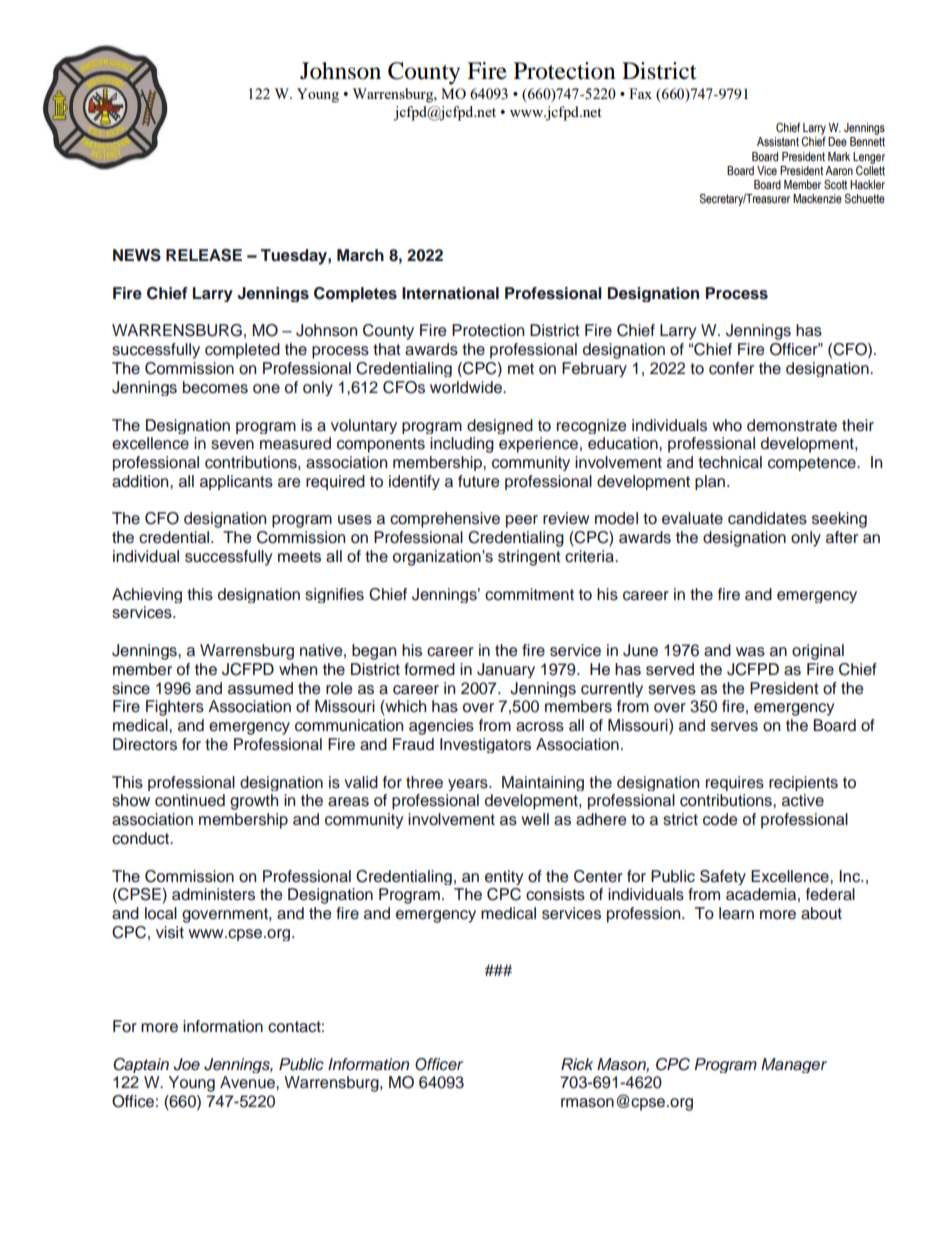  What do you see at coordinates (186, 1064) in the screenshot?
I see `Joe` at bounding box center [186, 1064].
